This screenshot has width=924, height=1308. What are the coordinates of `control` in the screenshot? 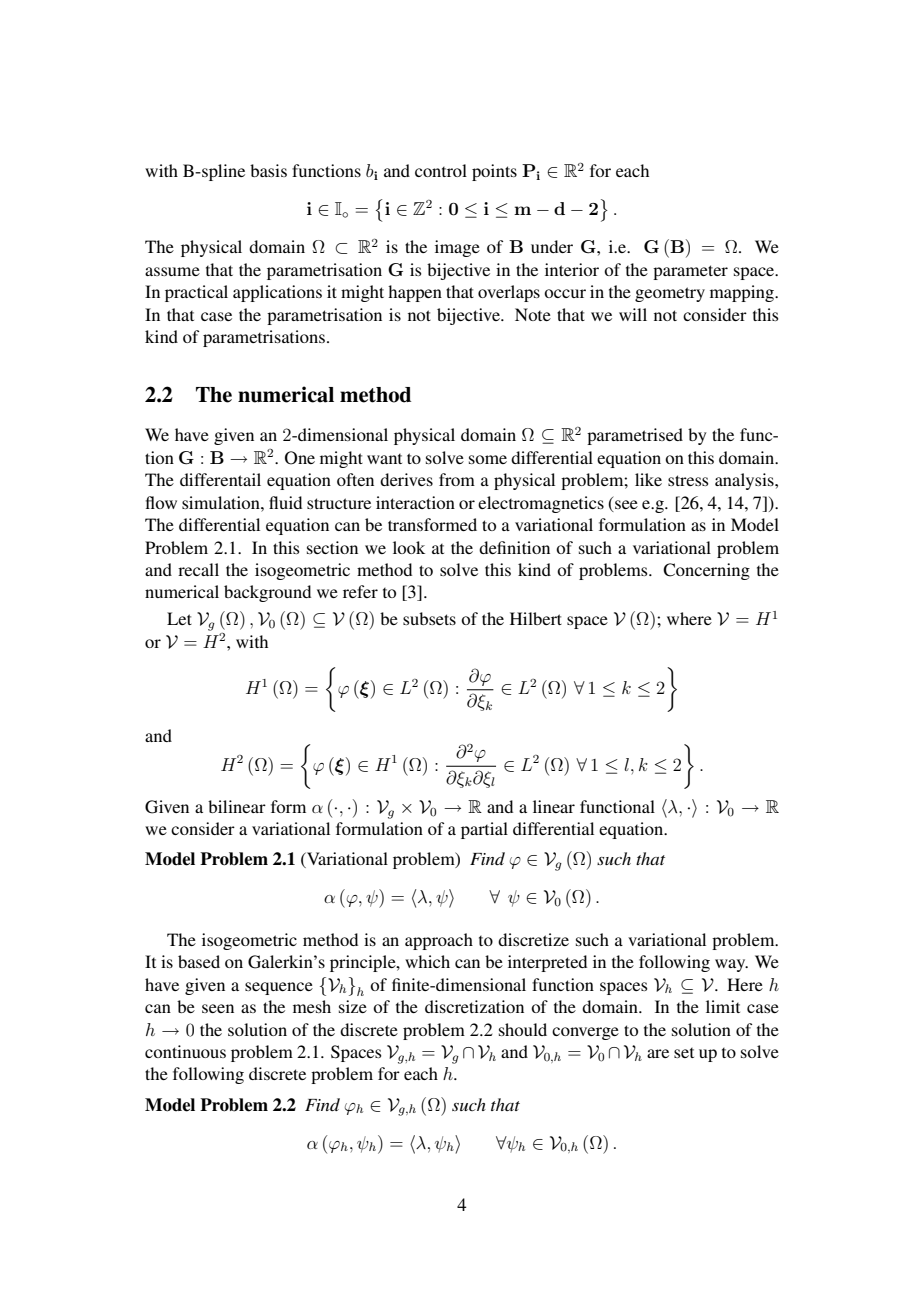 It's located at (441, 170).
